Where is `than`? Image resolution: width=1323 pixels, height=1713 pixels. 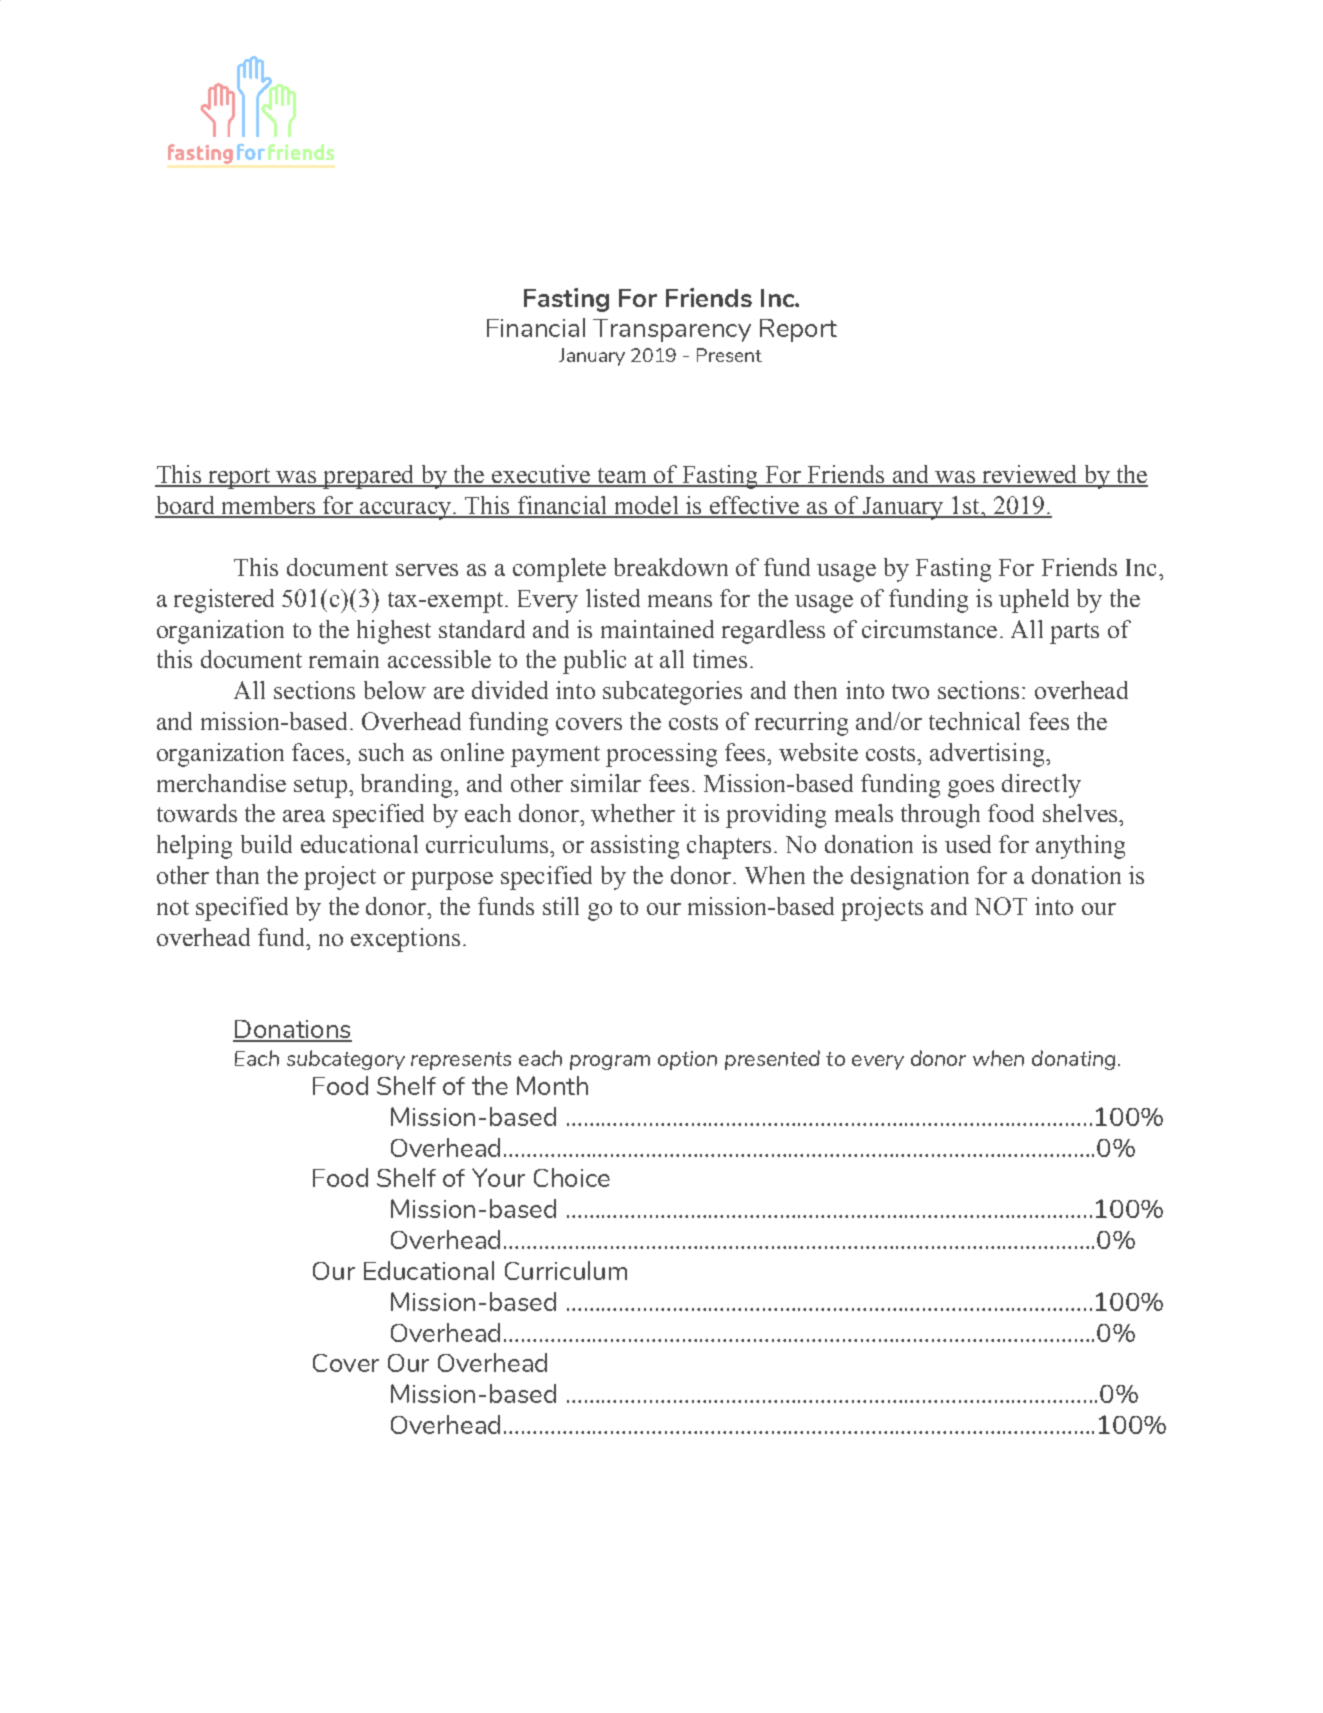 than is located at coordinates (237, 875).
